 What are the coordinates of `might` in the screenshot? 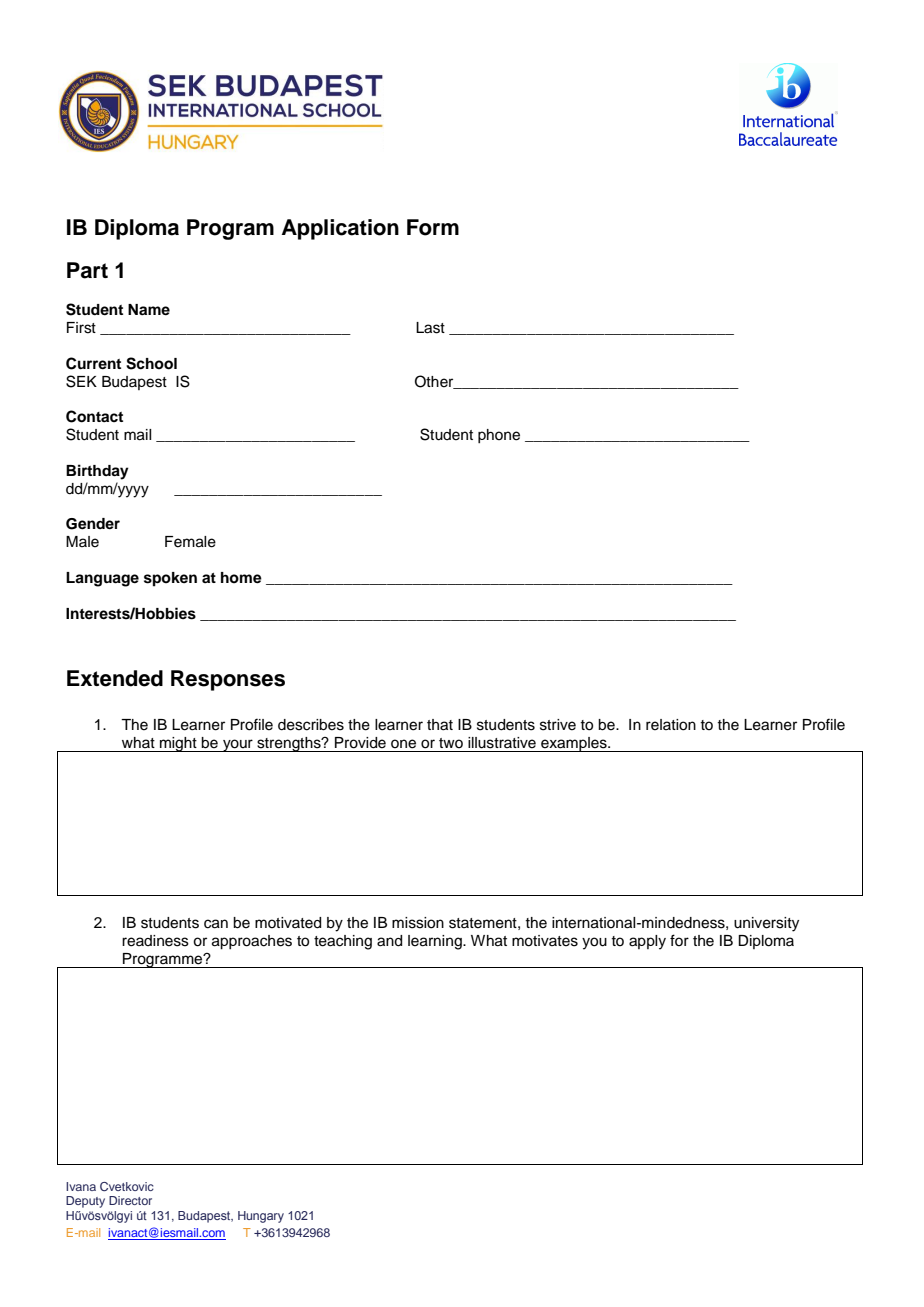 It's located at (178, 744).
